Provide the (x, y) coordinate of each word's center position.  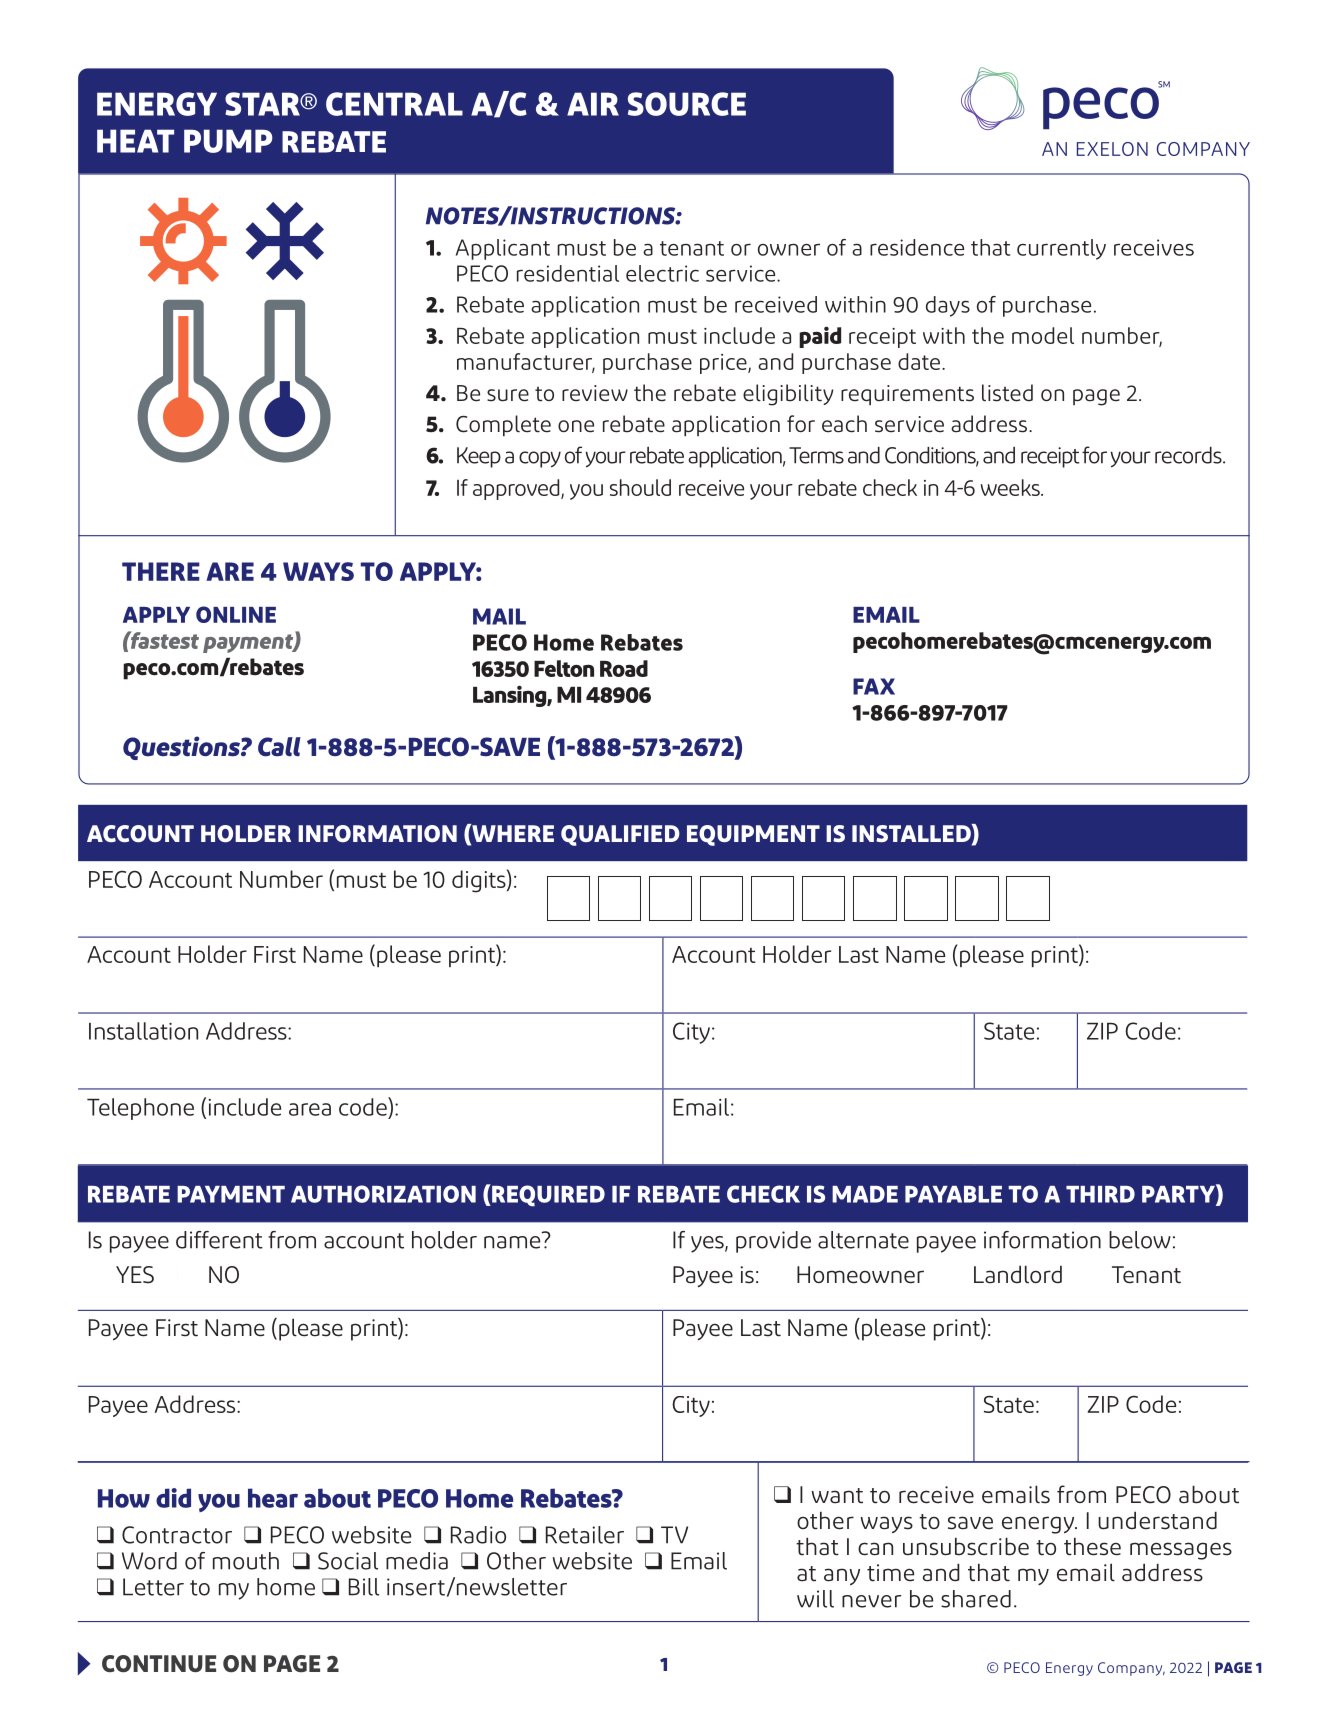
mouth (246, 1561)
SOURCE (687, 104)
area (310, 1109)
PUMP (228, 141)
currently (1061, 249)
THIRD (1100, 1194)
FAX (874, 686)
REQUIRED (547, 1195)
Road (624, 668)
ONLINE (236, 614)
